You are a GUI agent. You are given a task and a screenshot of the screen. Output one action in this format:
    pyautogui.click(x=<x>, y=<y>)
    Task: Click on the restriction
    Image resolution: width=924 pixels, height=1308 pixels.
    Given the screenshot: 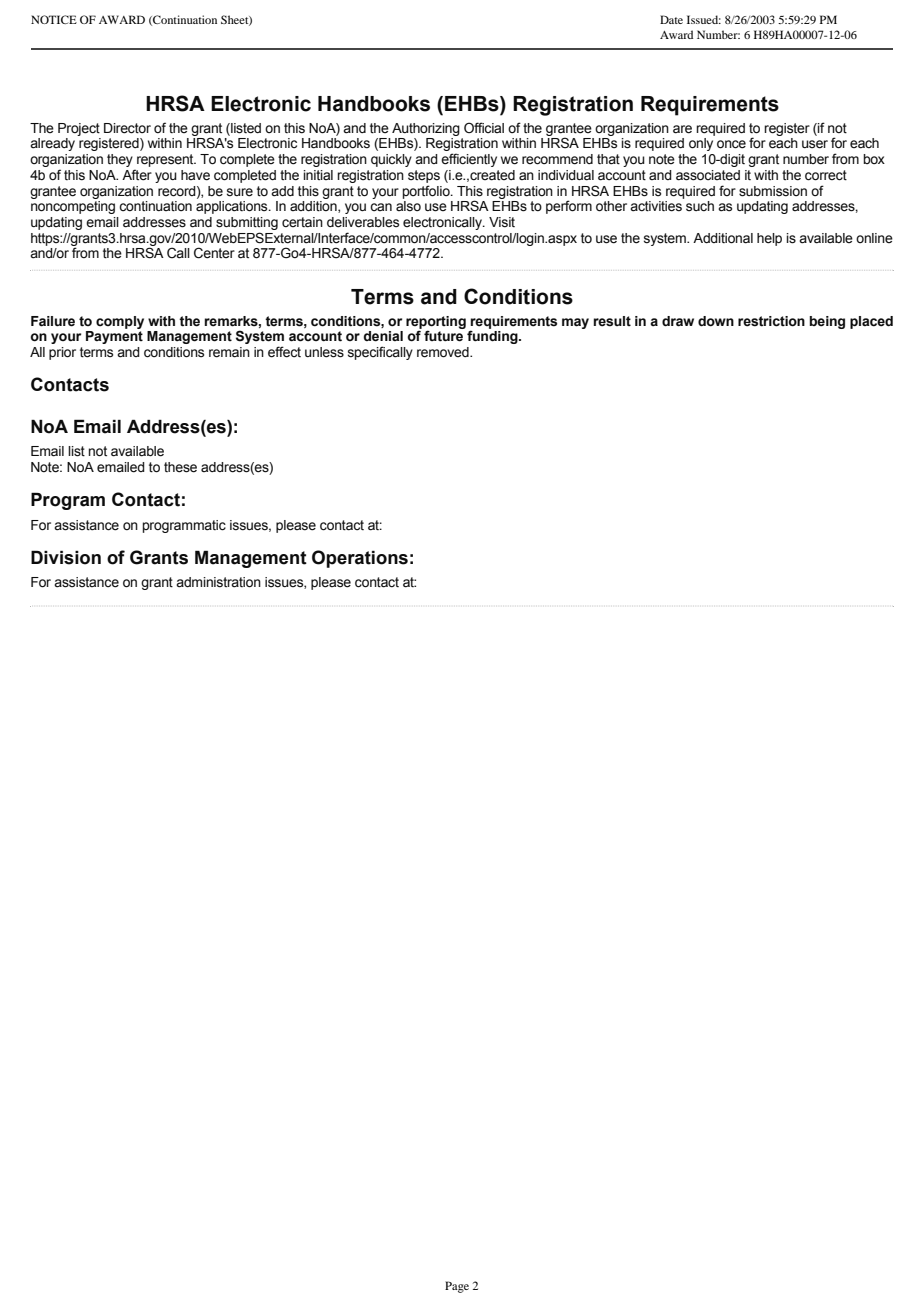 What is the action you would take?
    pyautogui.click(x=771, y=321)
